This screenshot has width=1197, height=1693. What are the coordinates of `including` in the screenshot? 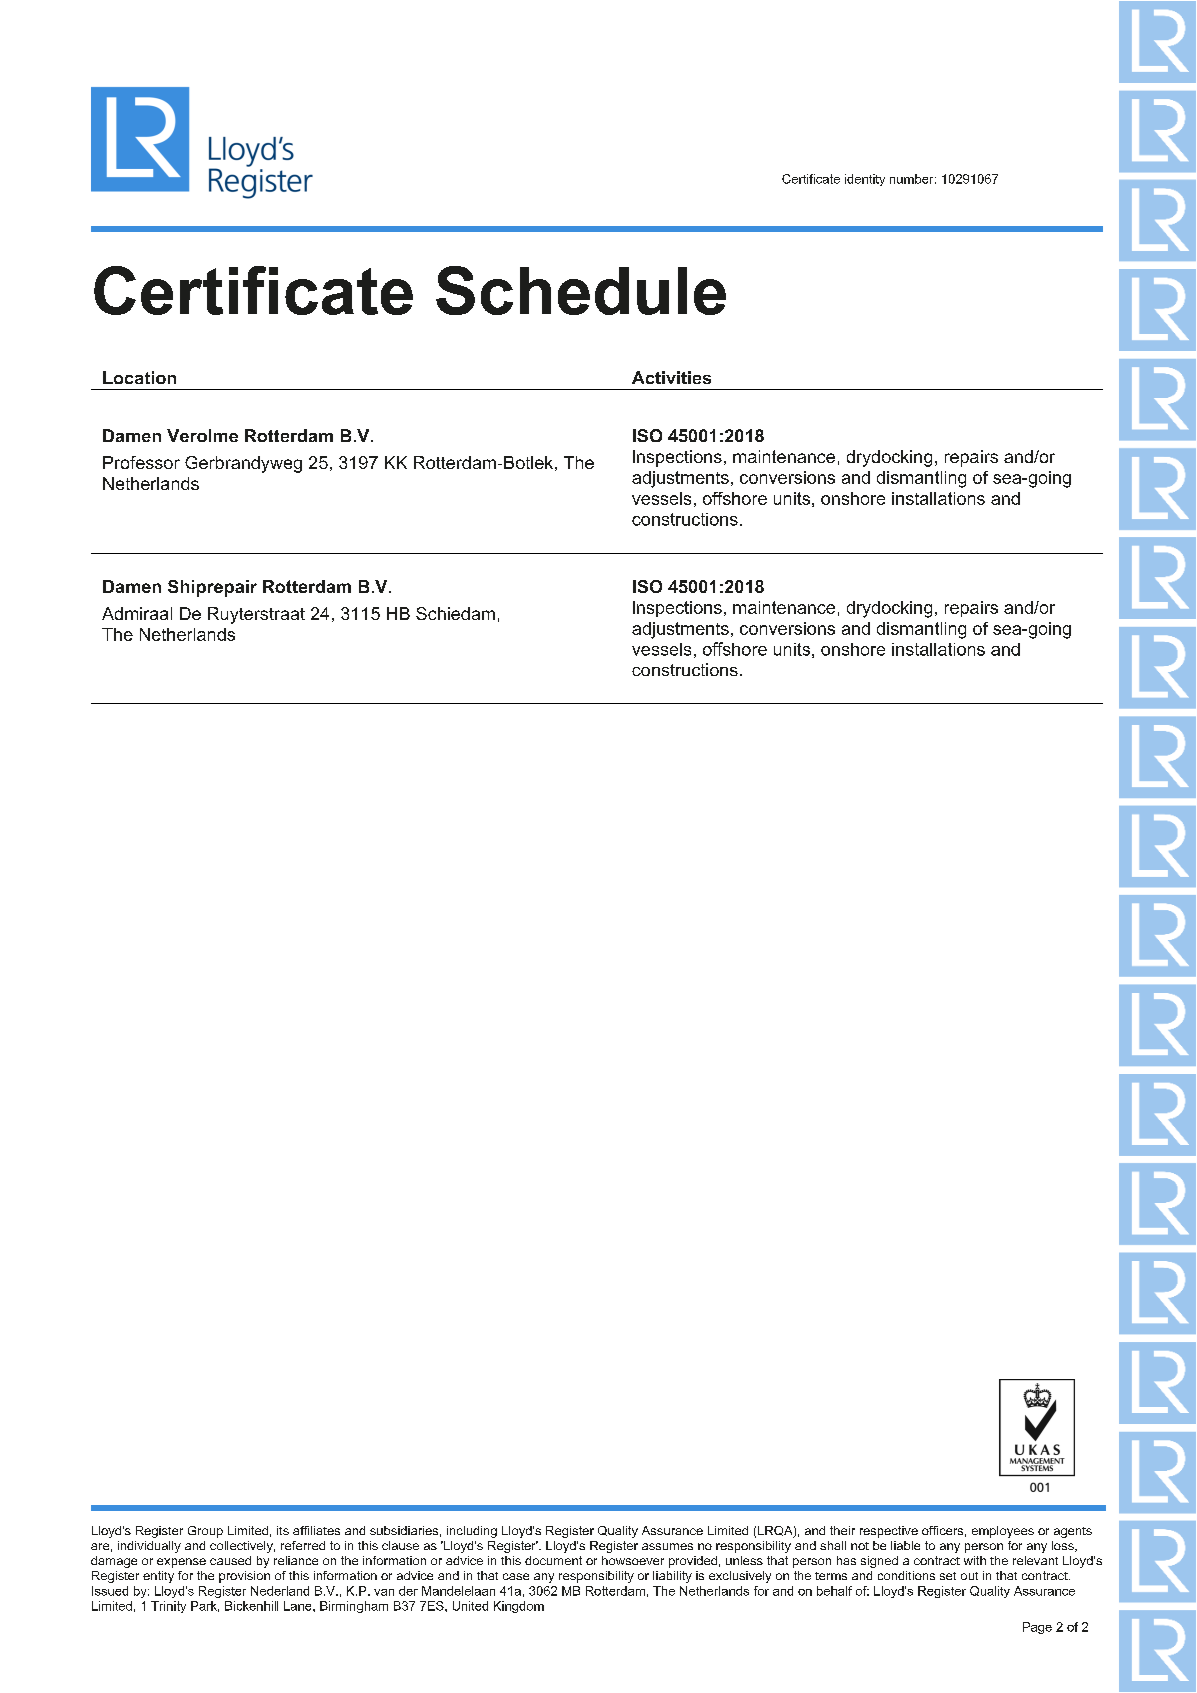 It's located at (472, 1532).
